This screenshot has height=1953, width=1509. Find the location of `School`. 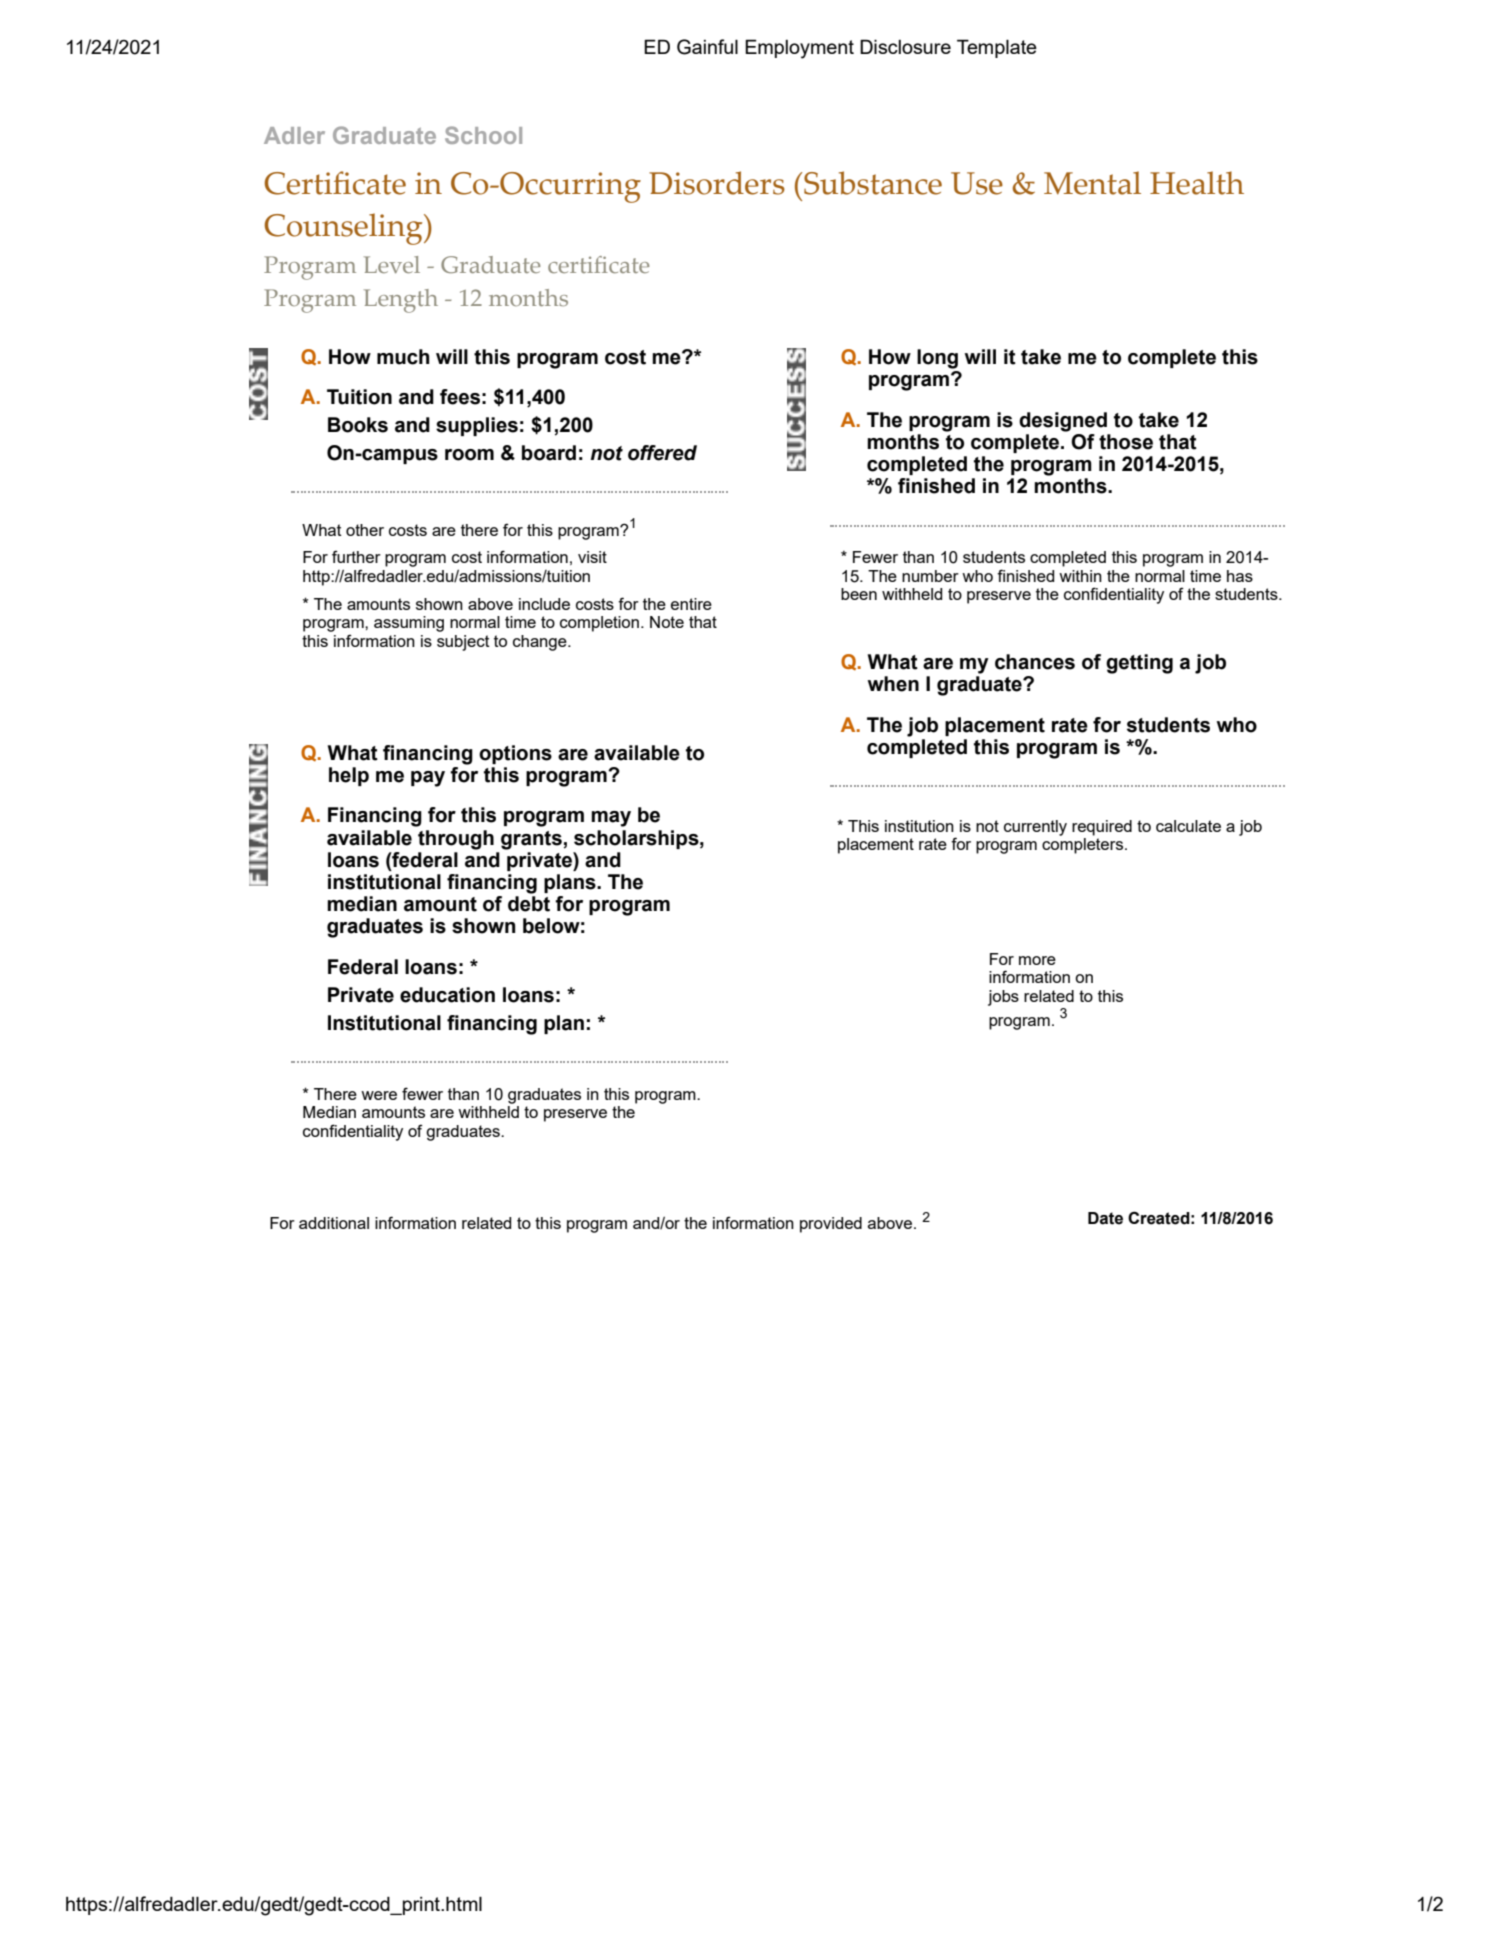

School is located at coordinates (483, 135).
